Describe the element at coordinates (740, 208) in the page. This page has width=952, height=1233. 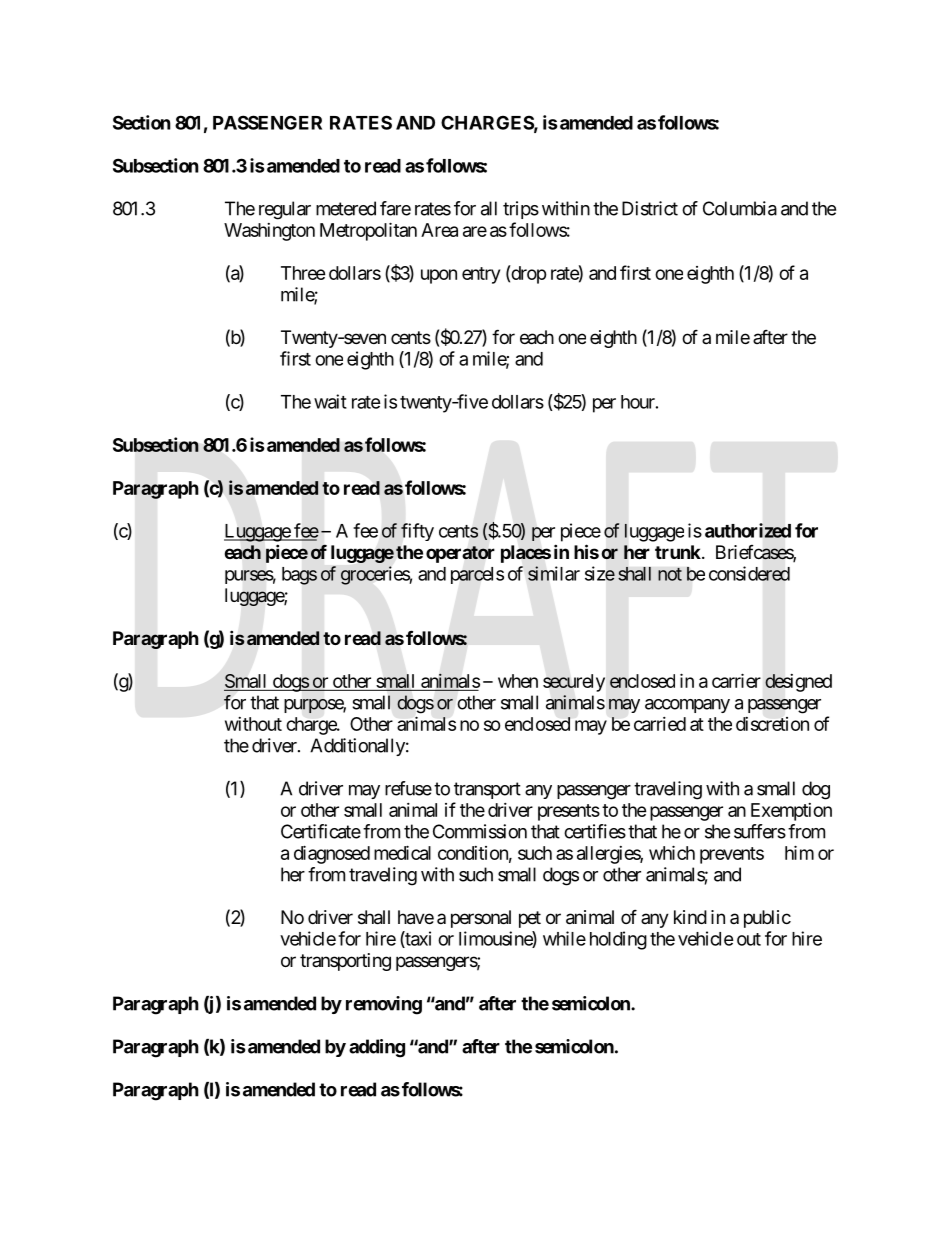
I see `Columbia` at that location.
